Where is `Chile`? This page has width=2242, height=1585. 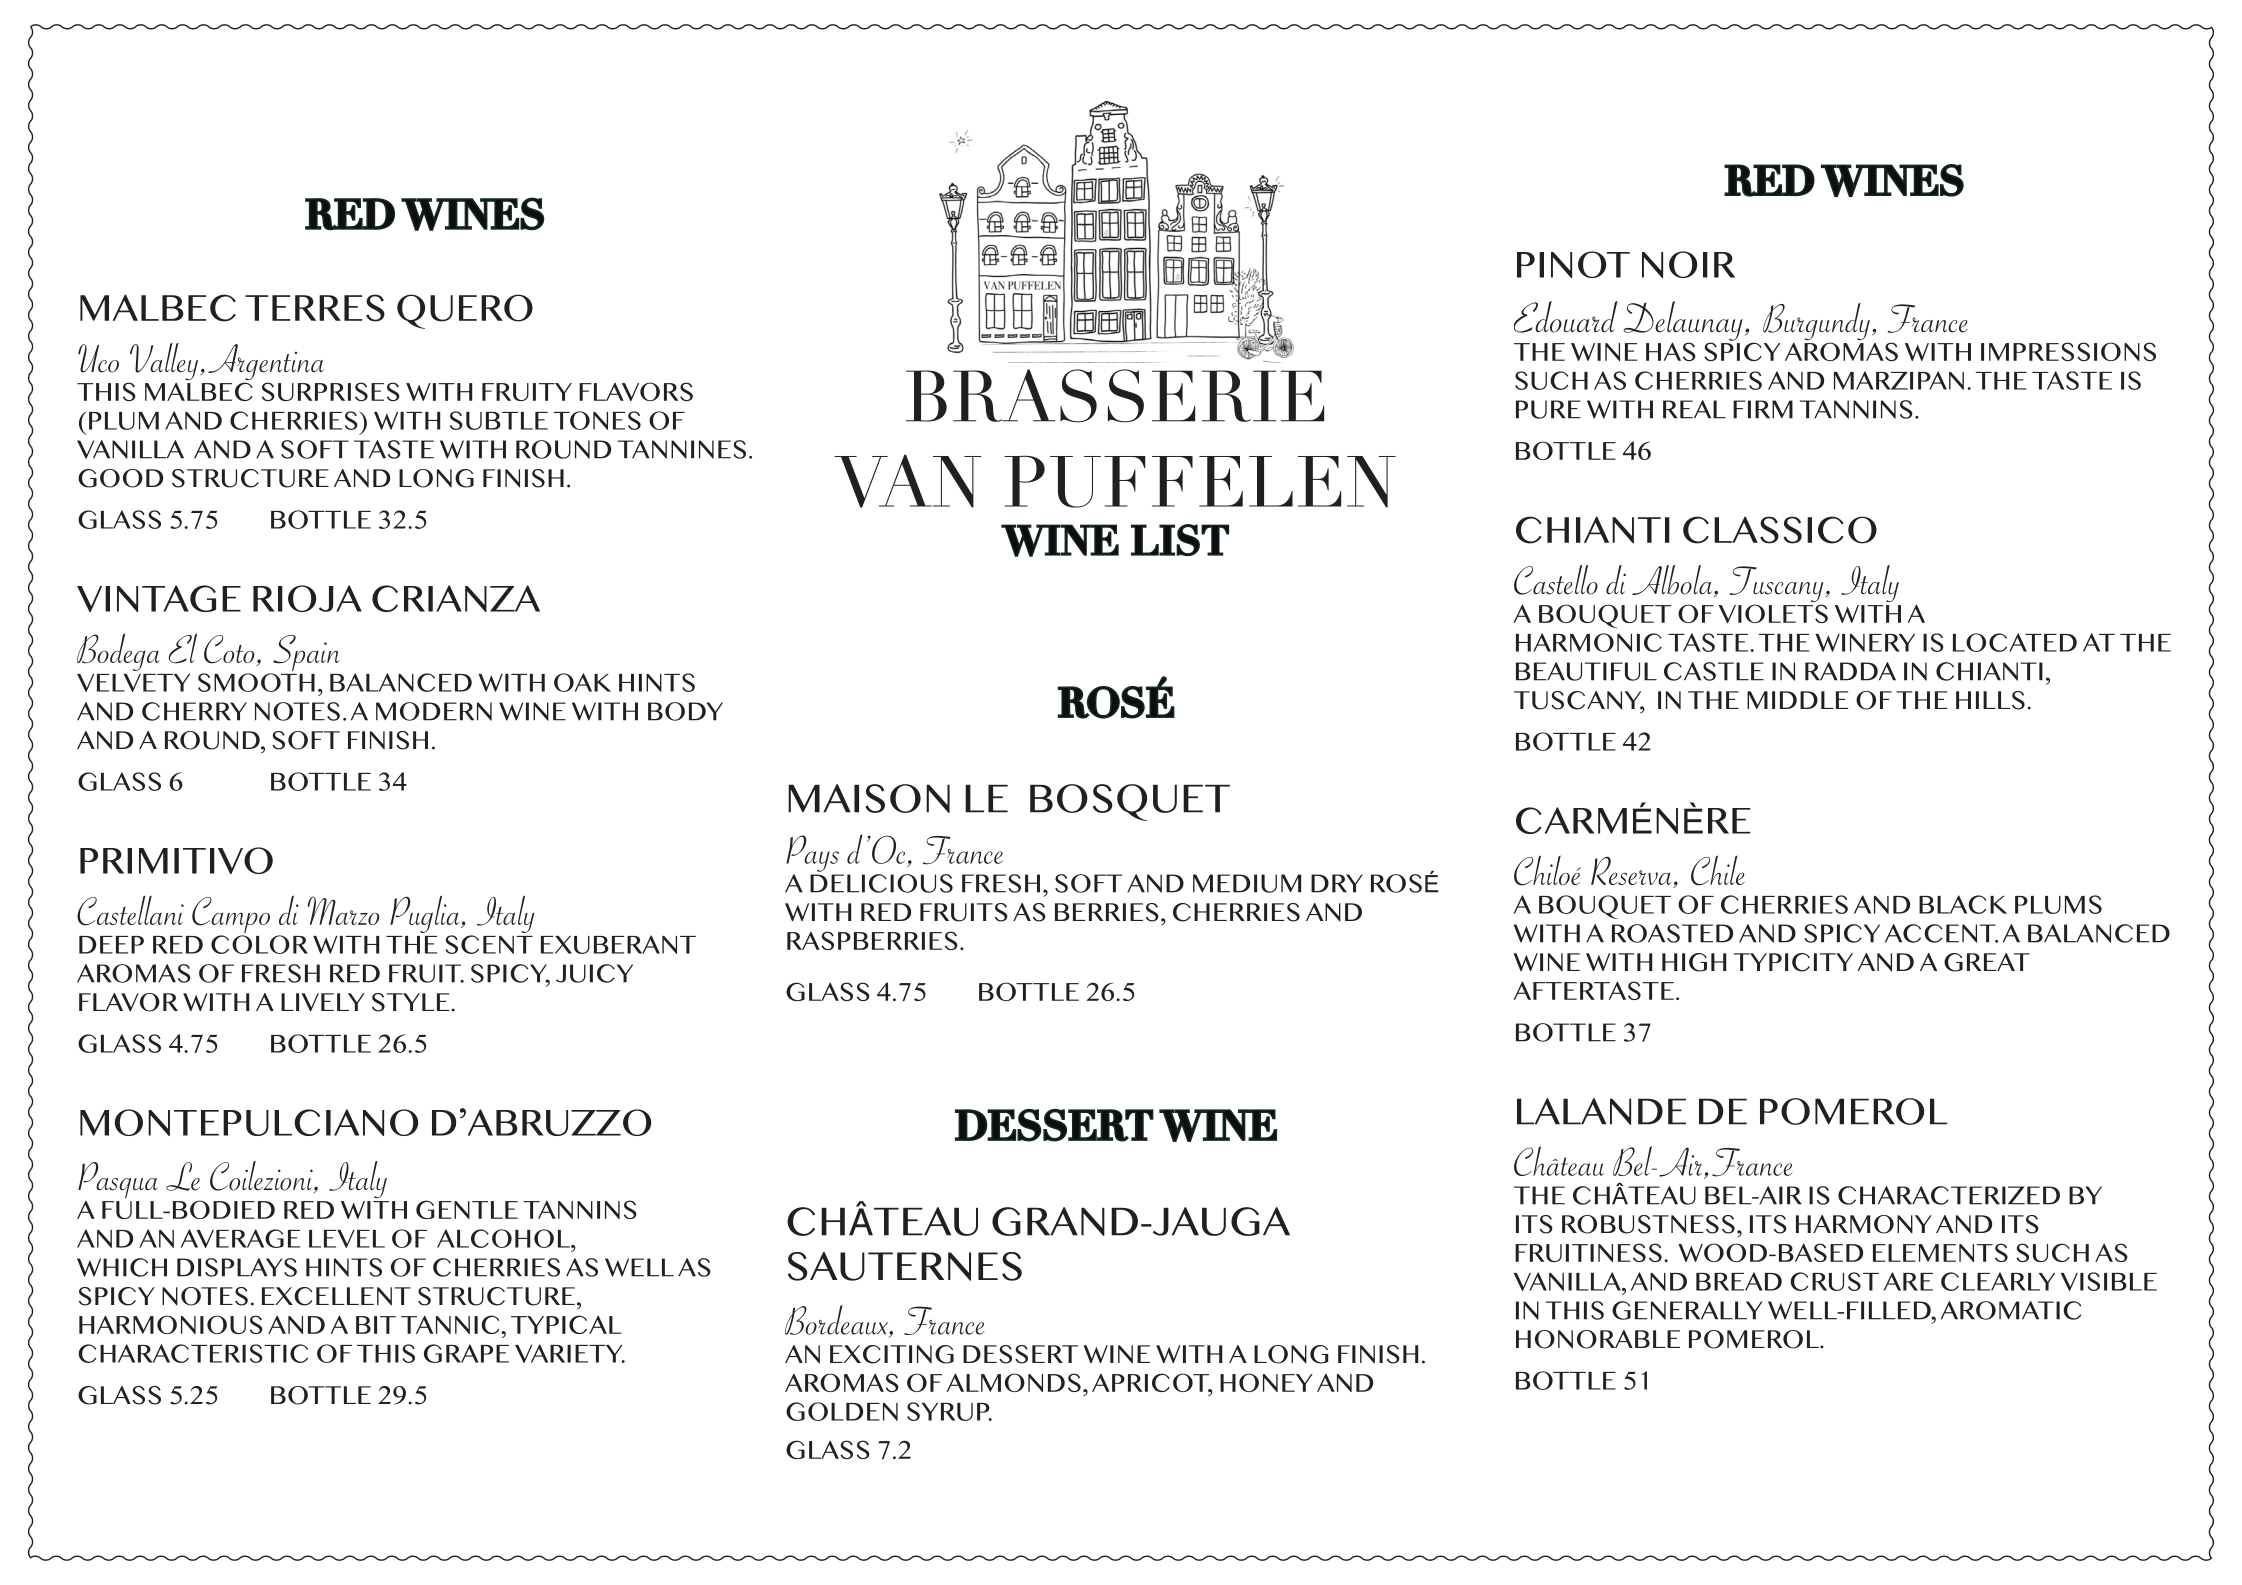 Chile is located at coordinates (1718, 870).
